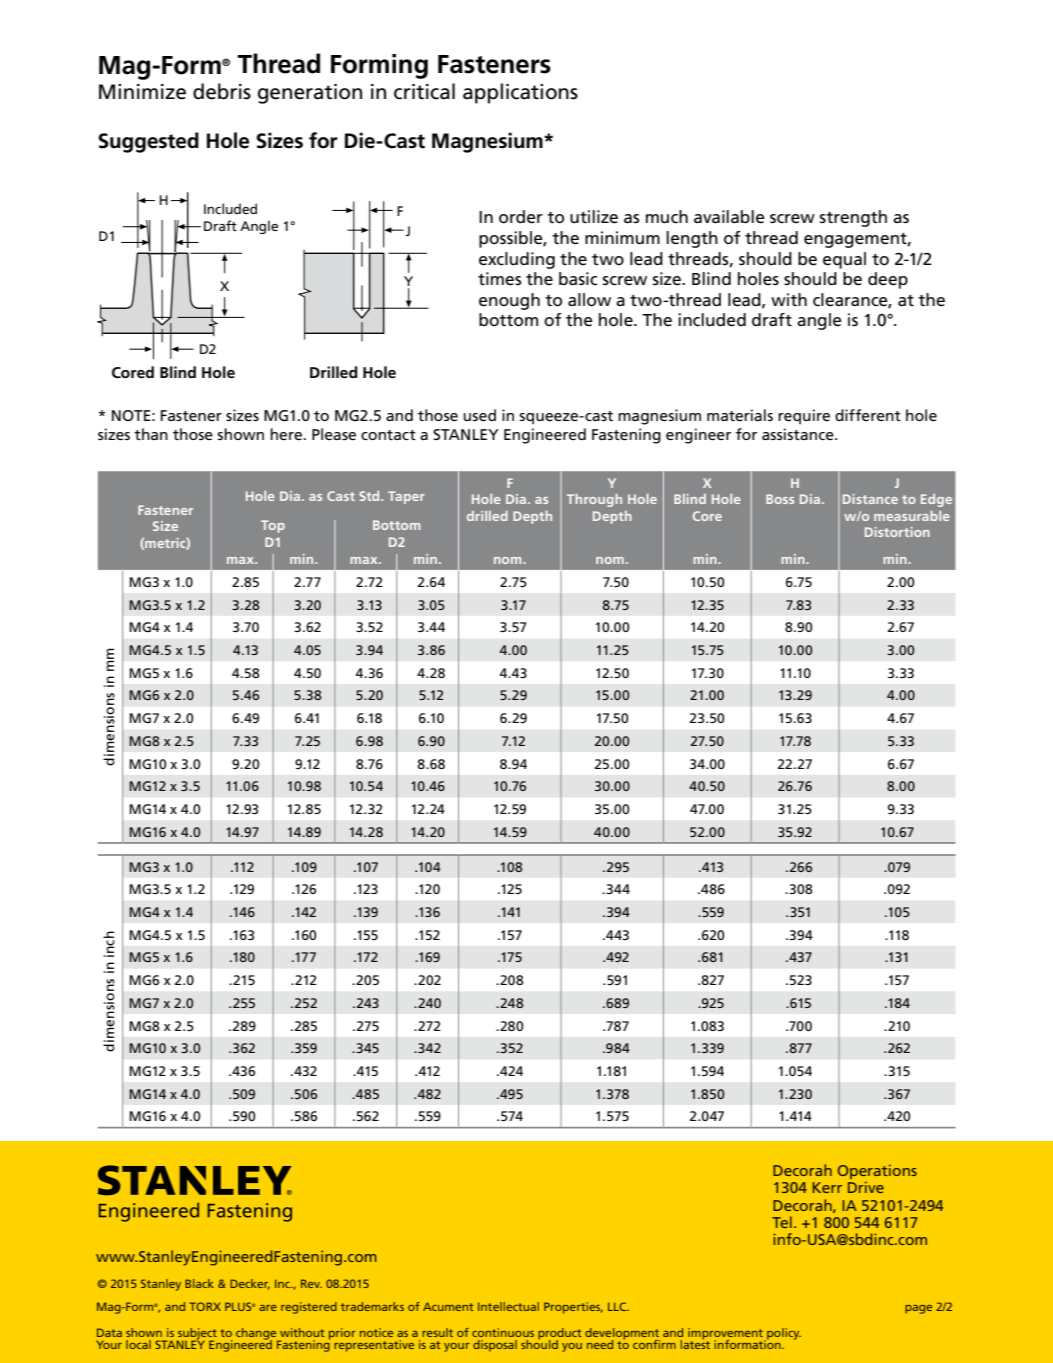 The image size is (1053, 1363). What do you see at coordinates (508, 1306) in the page?
I see `Intellectual` at bounding box center [508, 1306].
